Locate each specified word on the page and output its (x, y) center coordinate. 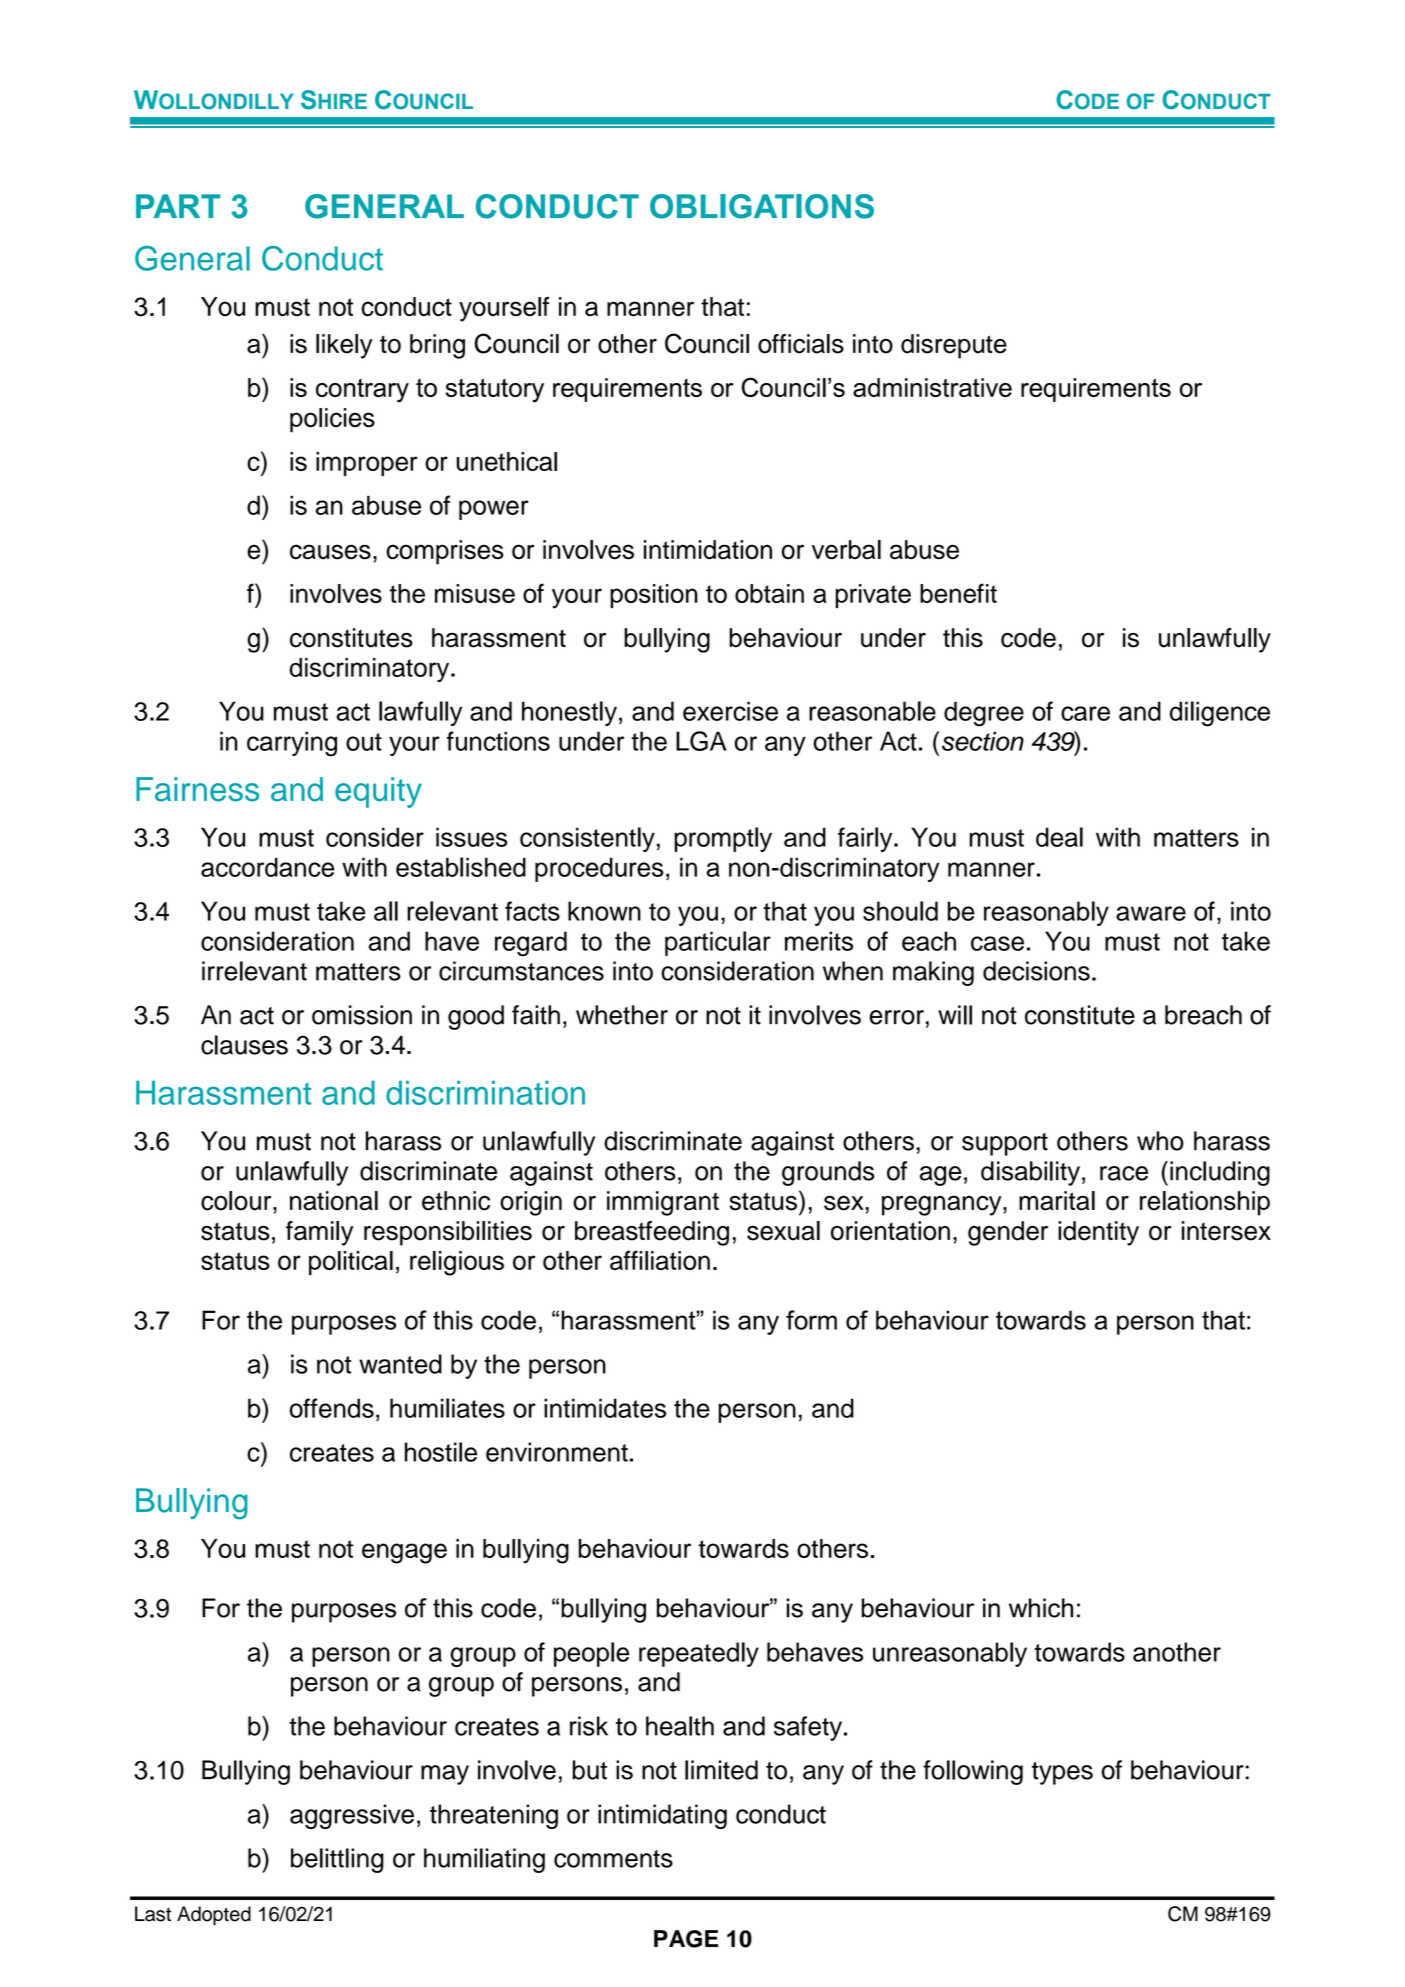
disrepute (954, 346)
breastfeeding (652, 1233)
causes (330, 552)
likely (344, 346)
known (604, 911)
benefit (958, 593)
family (319, 1233)
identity (1098, 1233)
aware (1151, 913)
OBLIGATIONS (762, 206)
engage (404, 1553)
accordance (267, 867)
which (1041, 1608)
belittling (337, 1860)
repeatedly (699, 1654)
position (654, 596)
